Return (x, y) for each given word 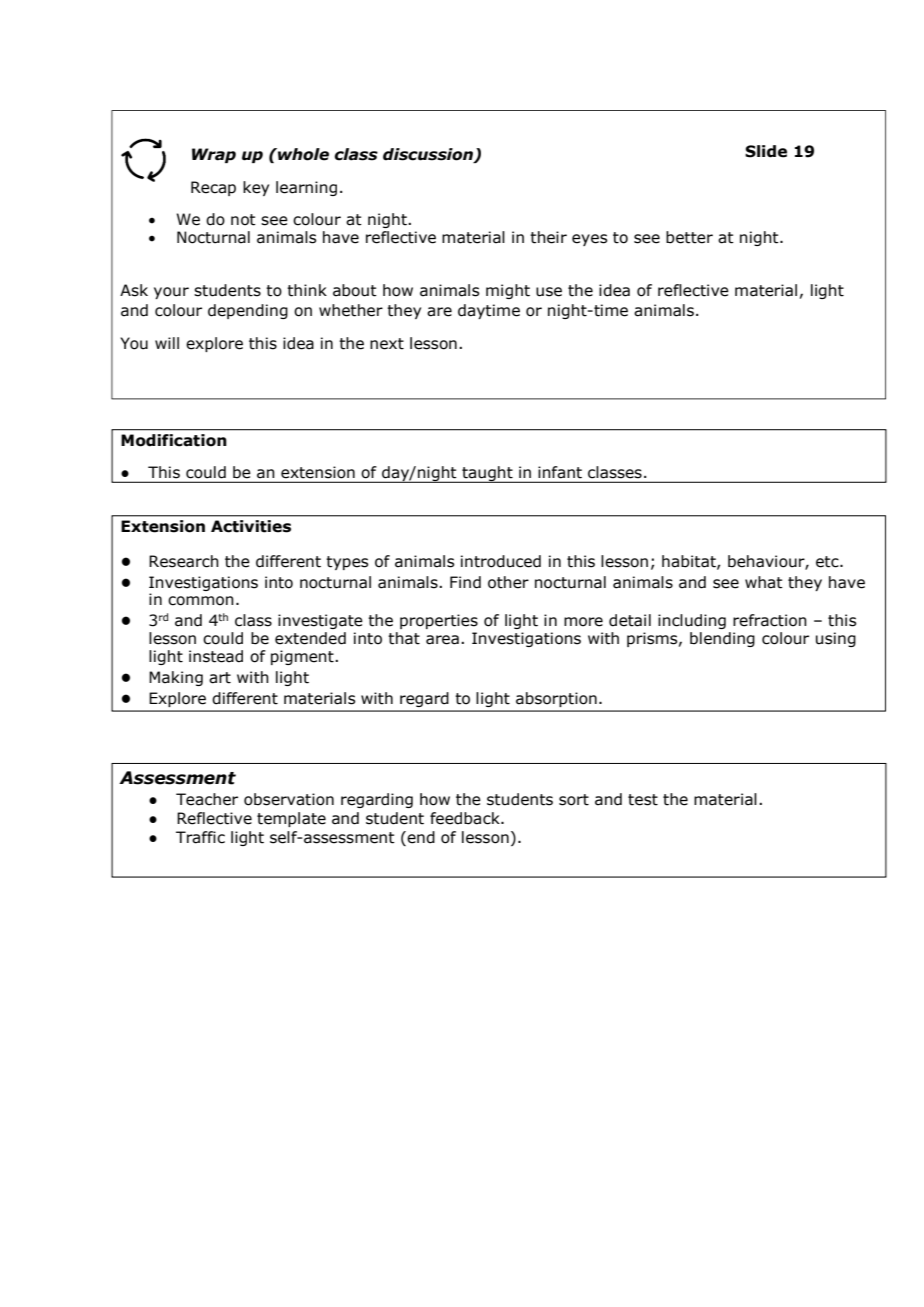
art (220, 678)
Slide (766, 151)
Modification (174, 440)
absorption (556, 699)
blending (722, 639)
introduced (501, 561)
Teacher (207, 799)
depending (248, 311)
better (689, 237)
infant (560, 472)
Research (184, 561)
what (764, 582)
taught (487, 474)
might (508, 291)
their (548, 237)
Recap (213, 188)
